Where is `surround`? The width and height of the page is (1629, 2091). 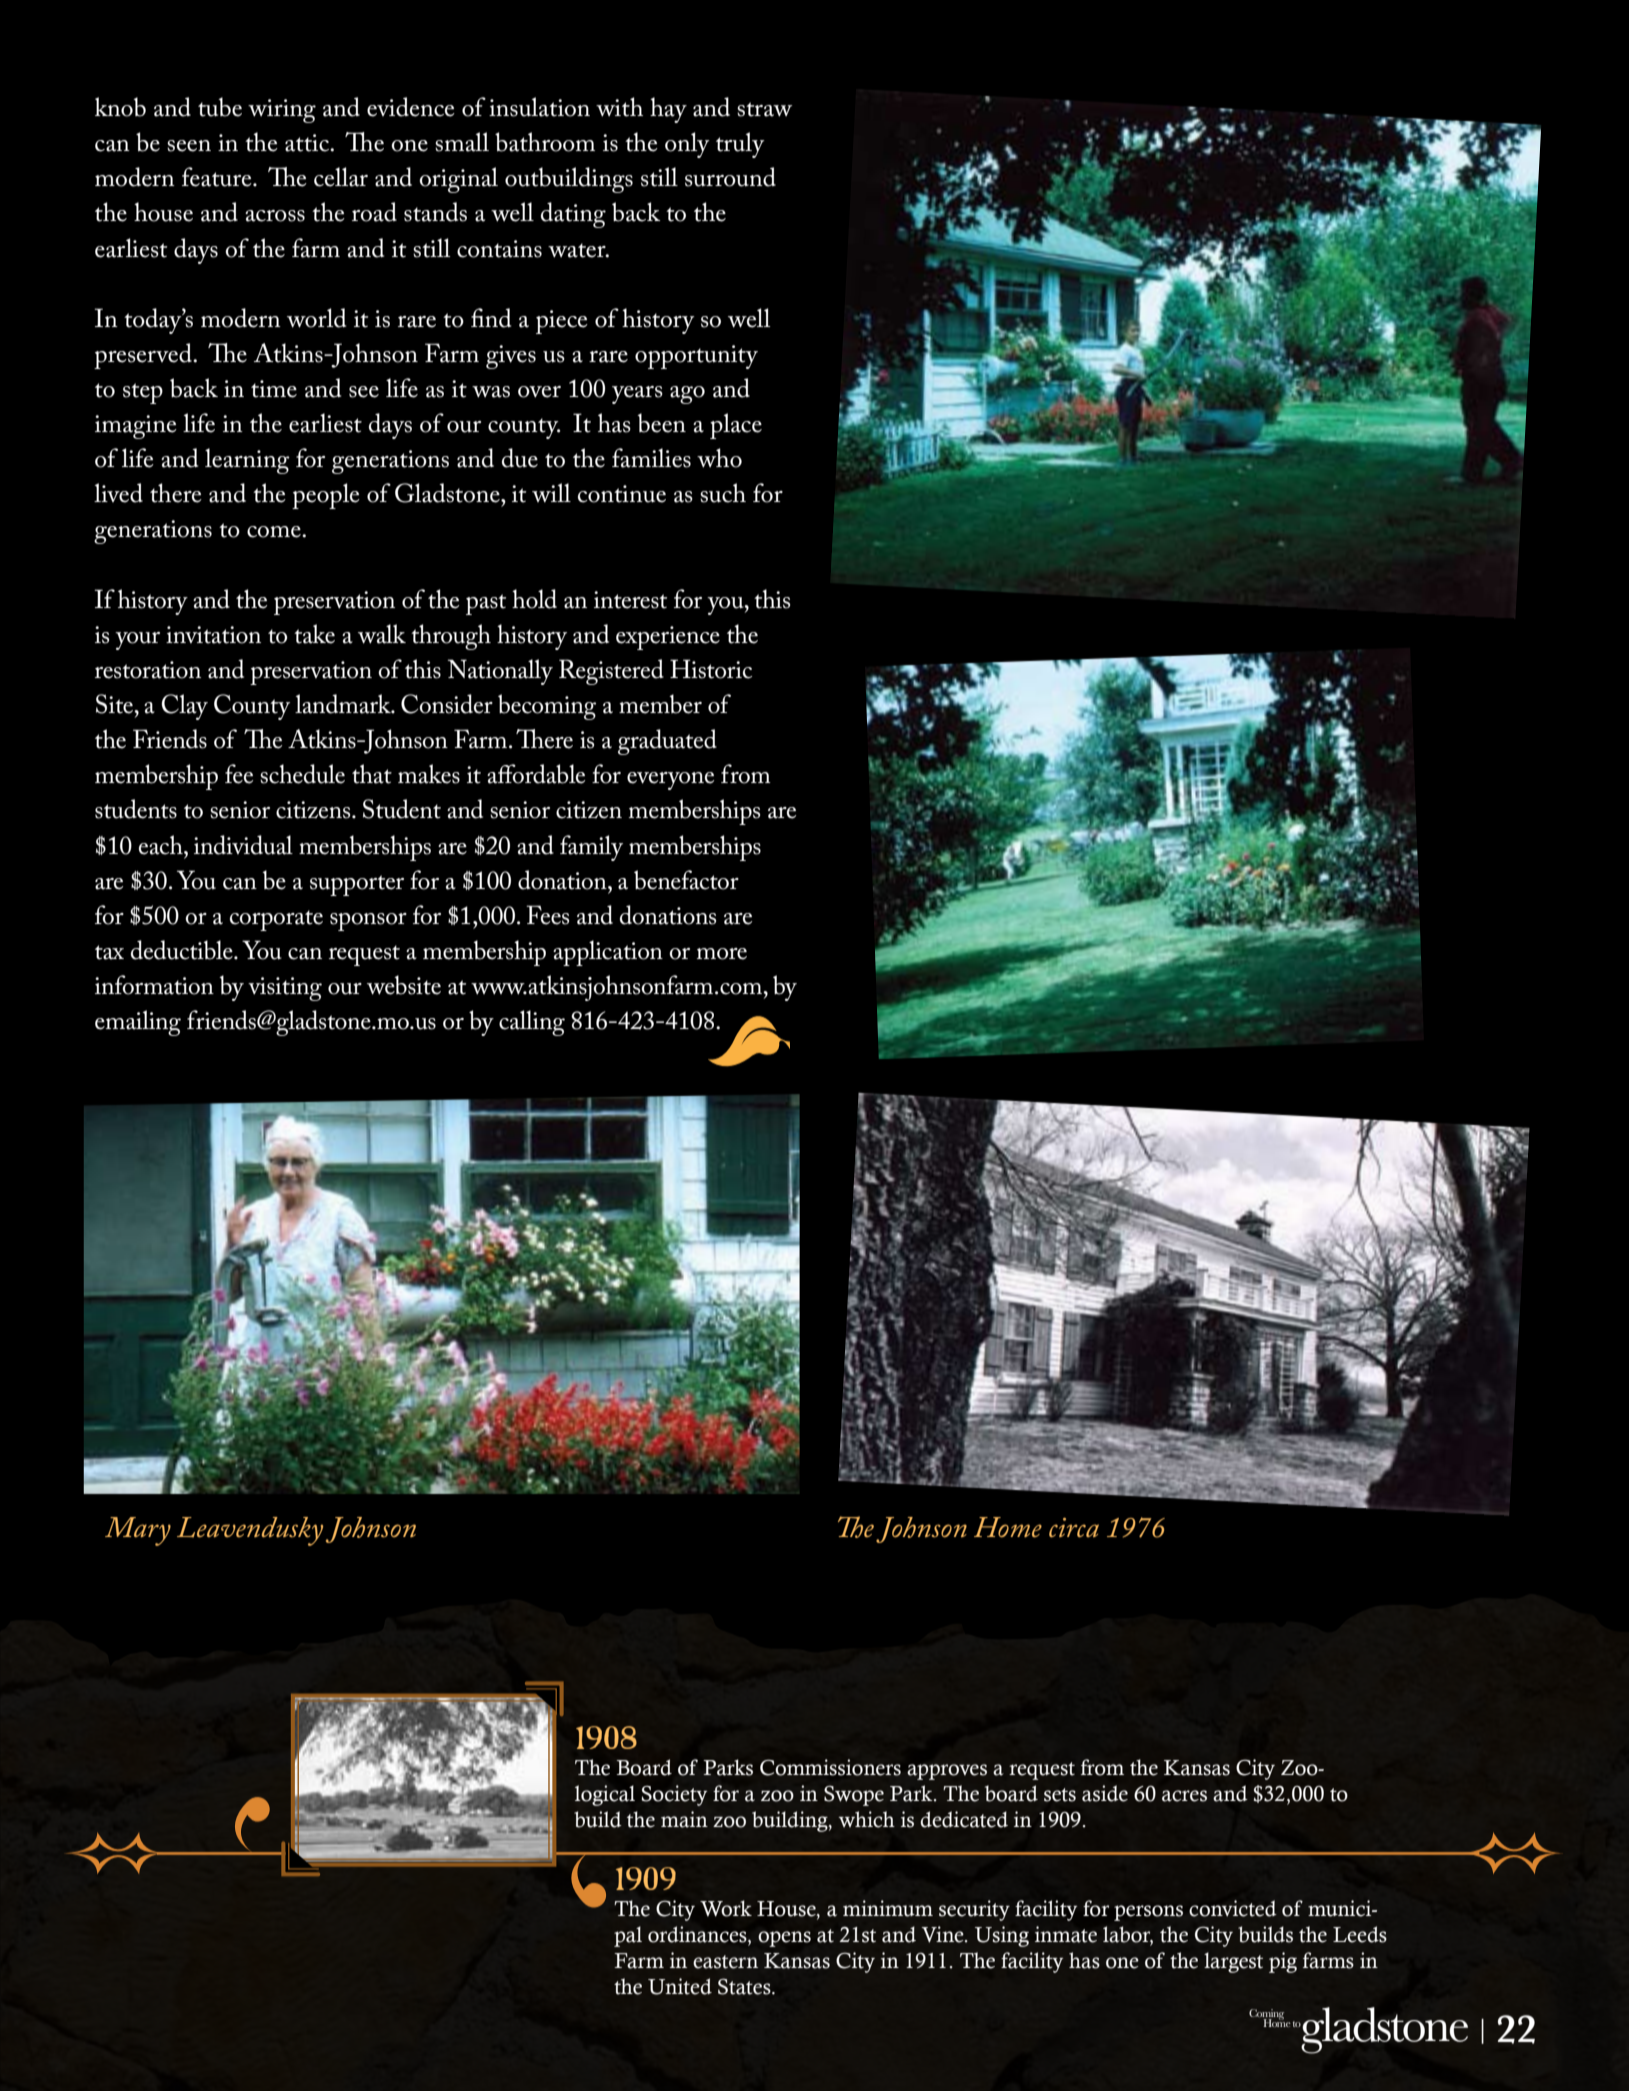 surround is located at coordinates (730, 177).
